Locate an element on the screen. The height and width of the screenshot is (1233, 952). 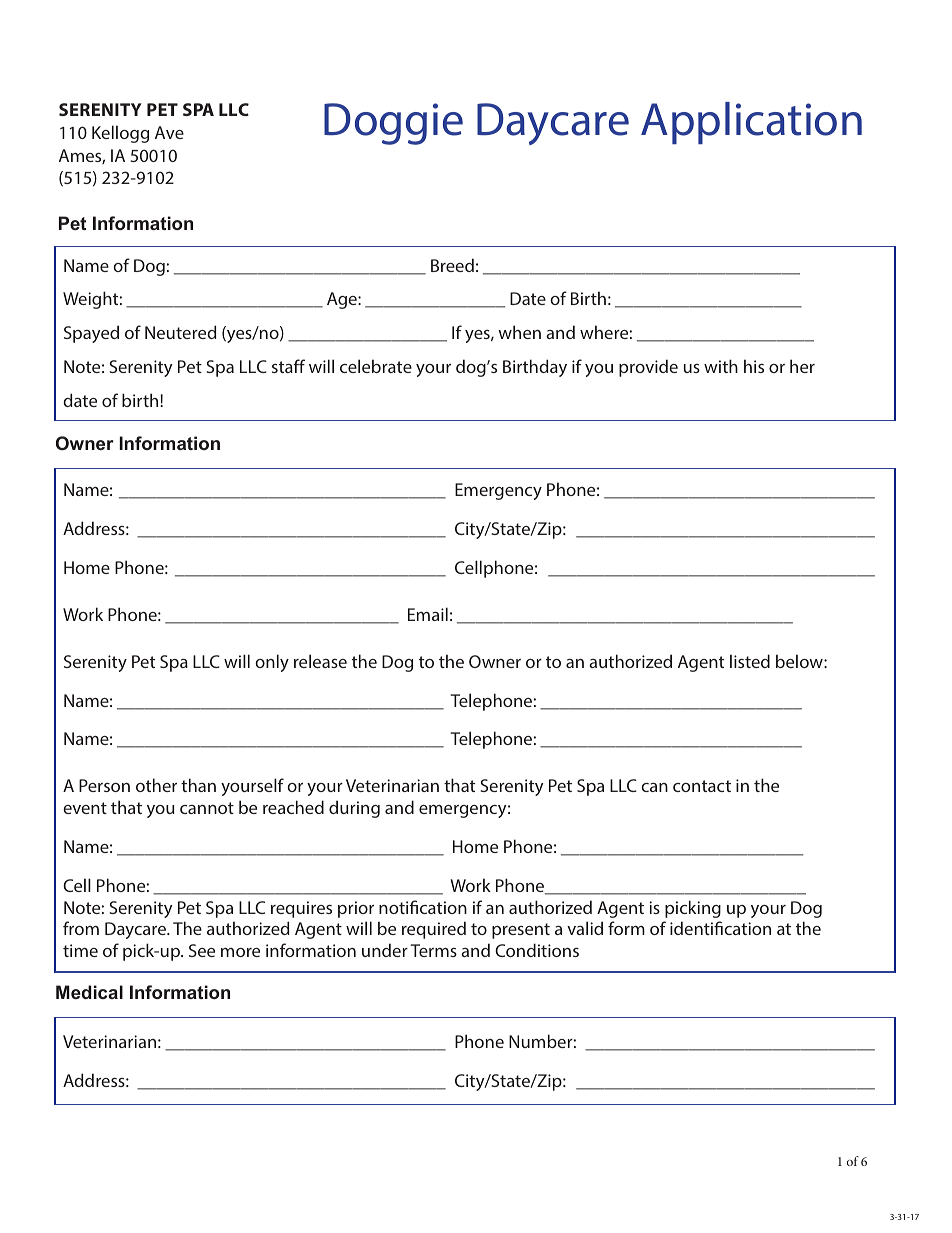
Doggie is located at coordinates (393, 124).
